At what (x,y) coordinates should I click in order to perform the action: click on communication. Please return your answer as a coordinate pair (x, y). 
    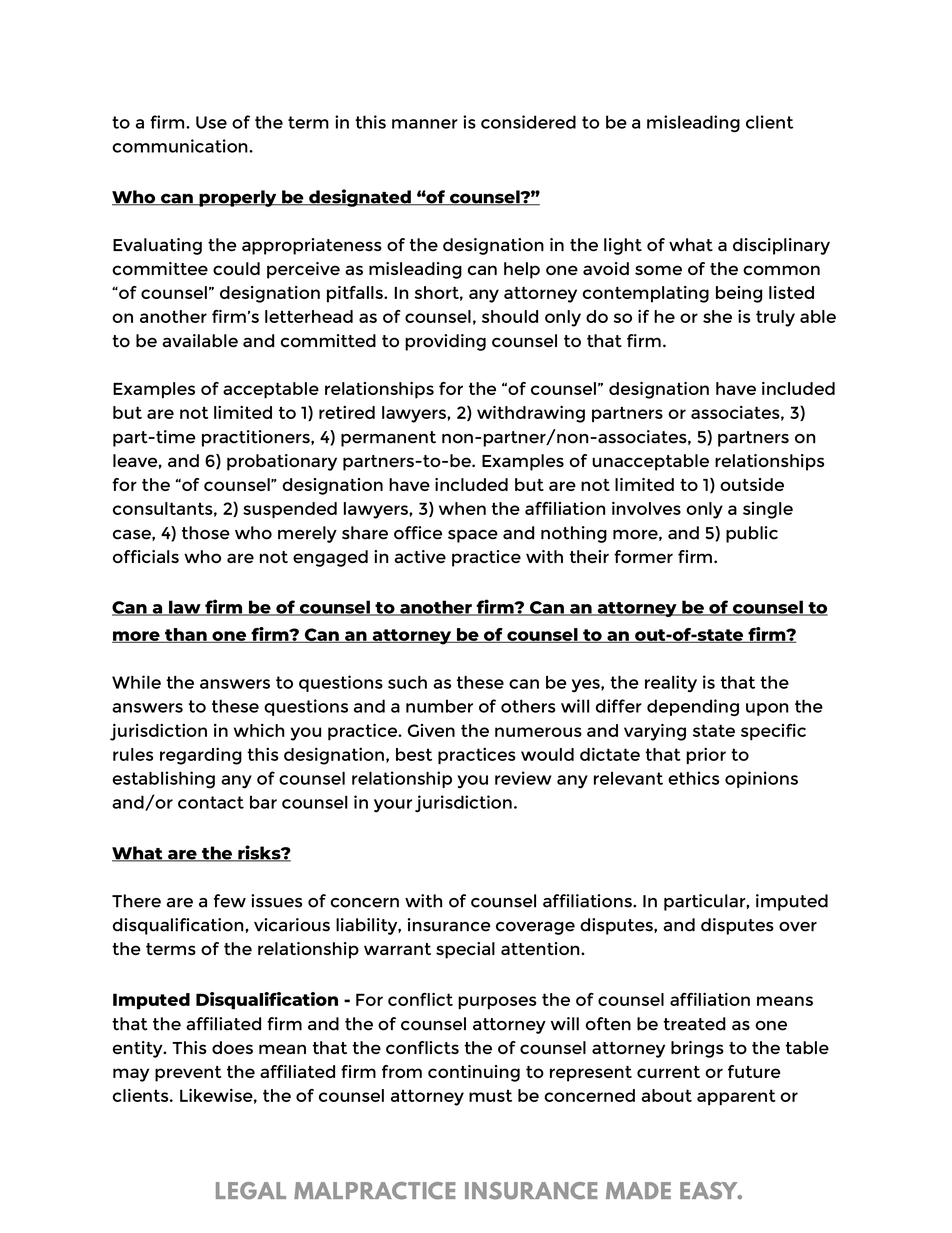
    Looking at the image, I should click on (181, 146).
